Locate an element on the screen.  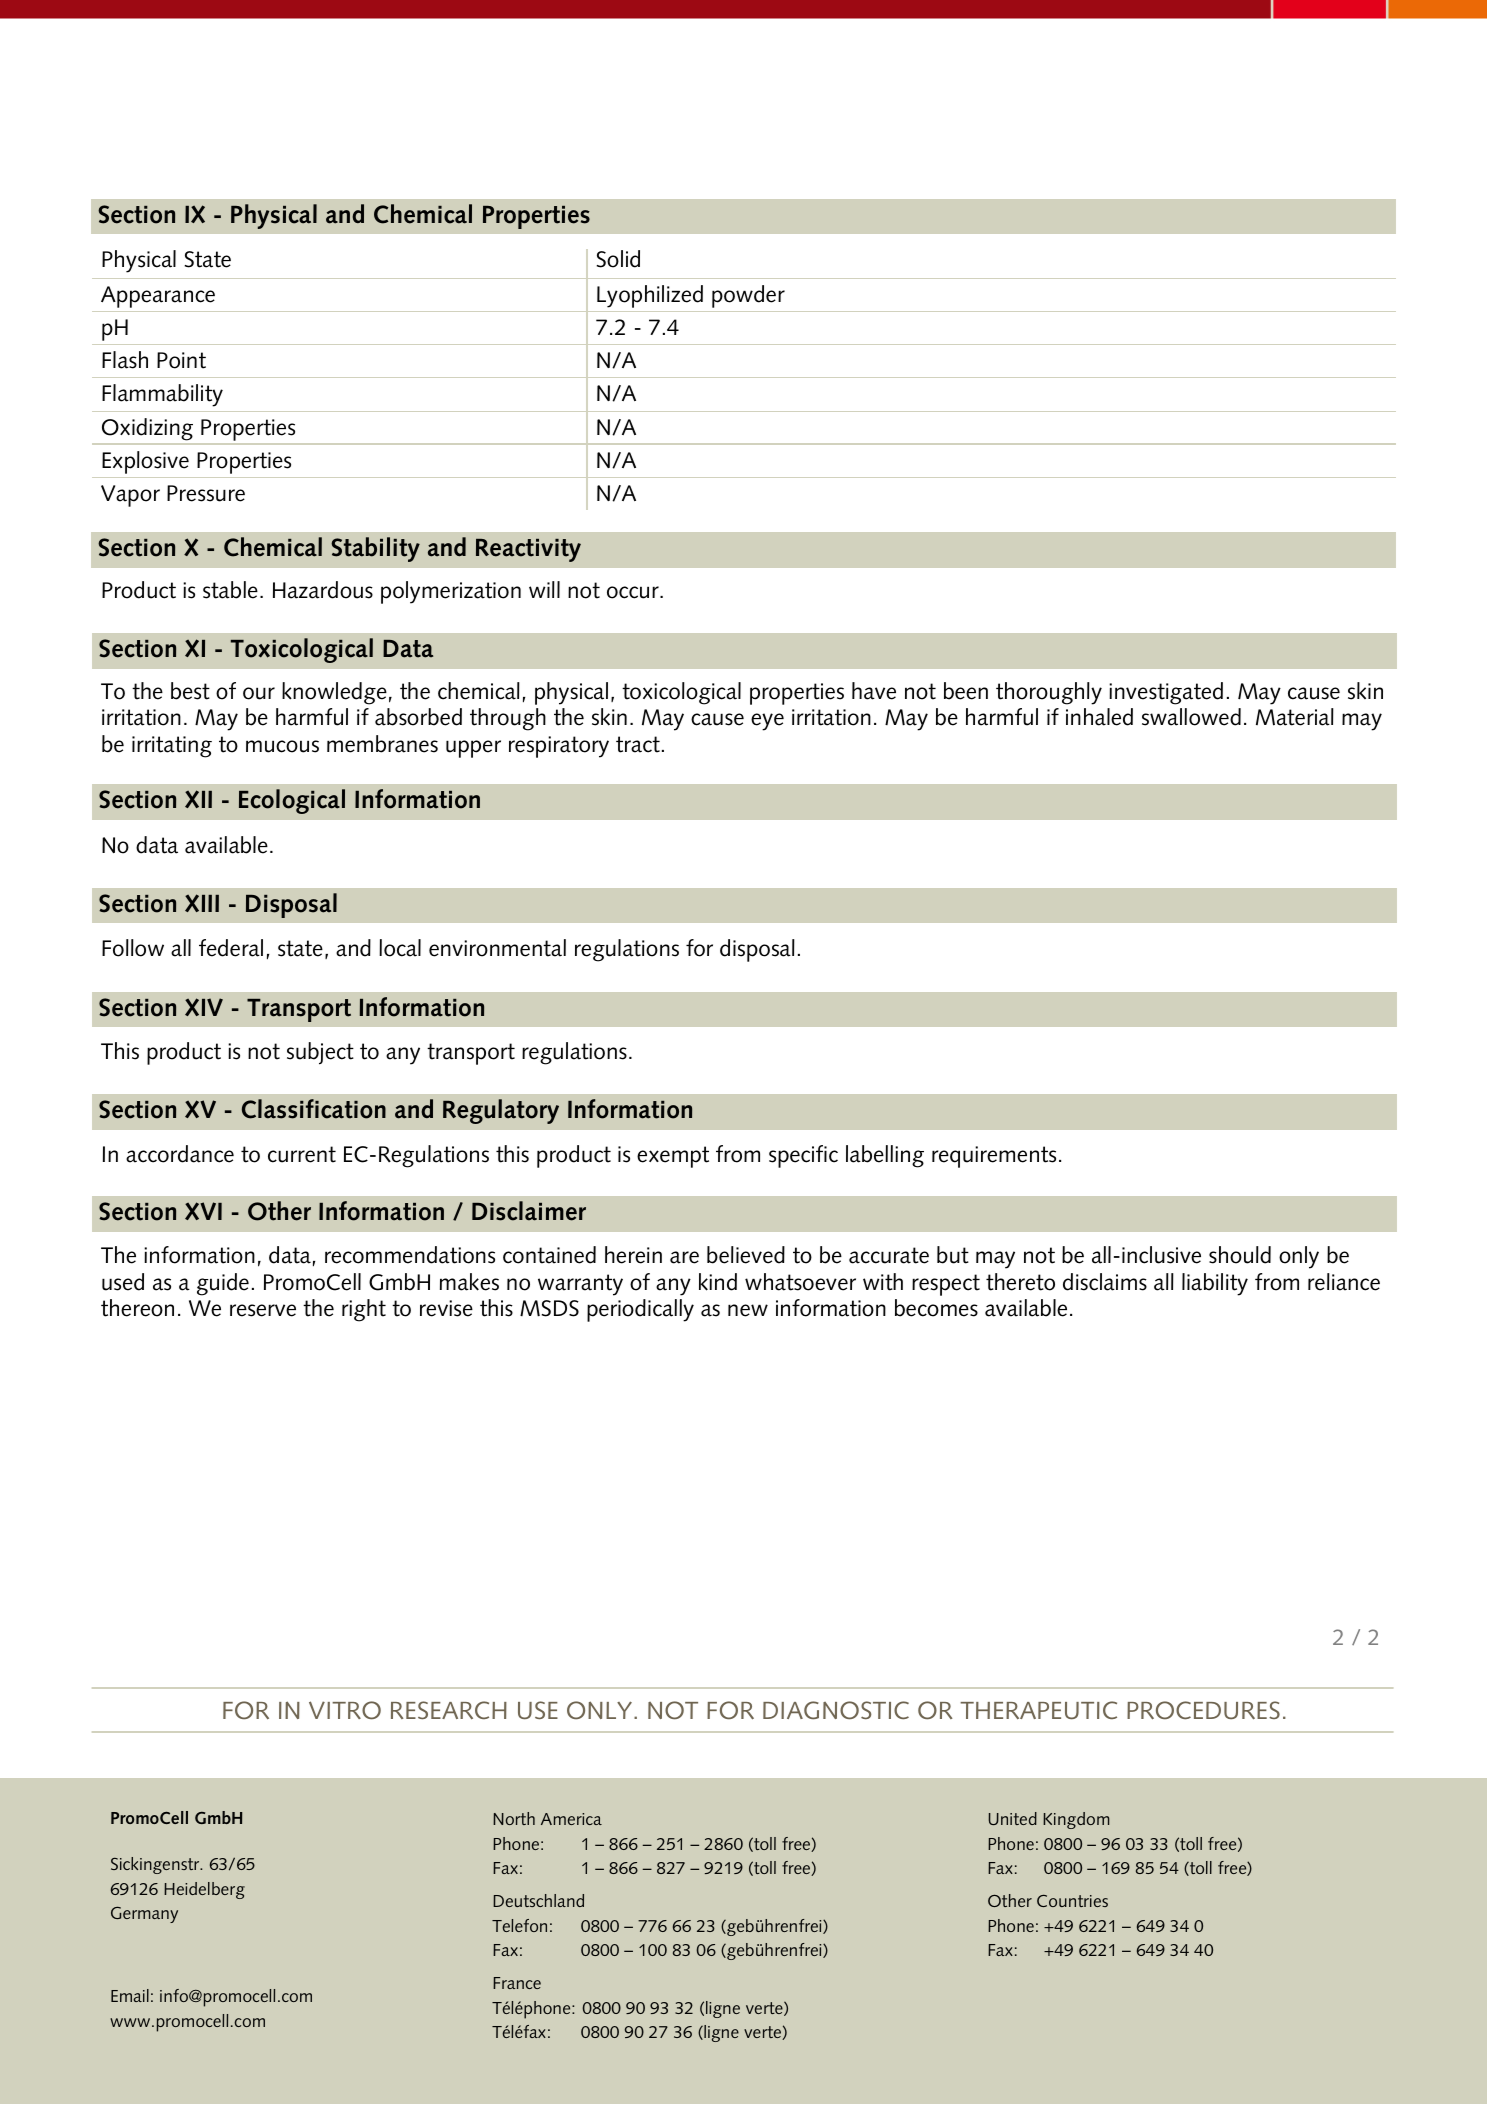
should is located at coordinates (1240, 1255).
